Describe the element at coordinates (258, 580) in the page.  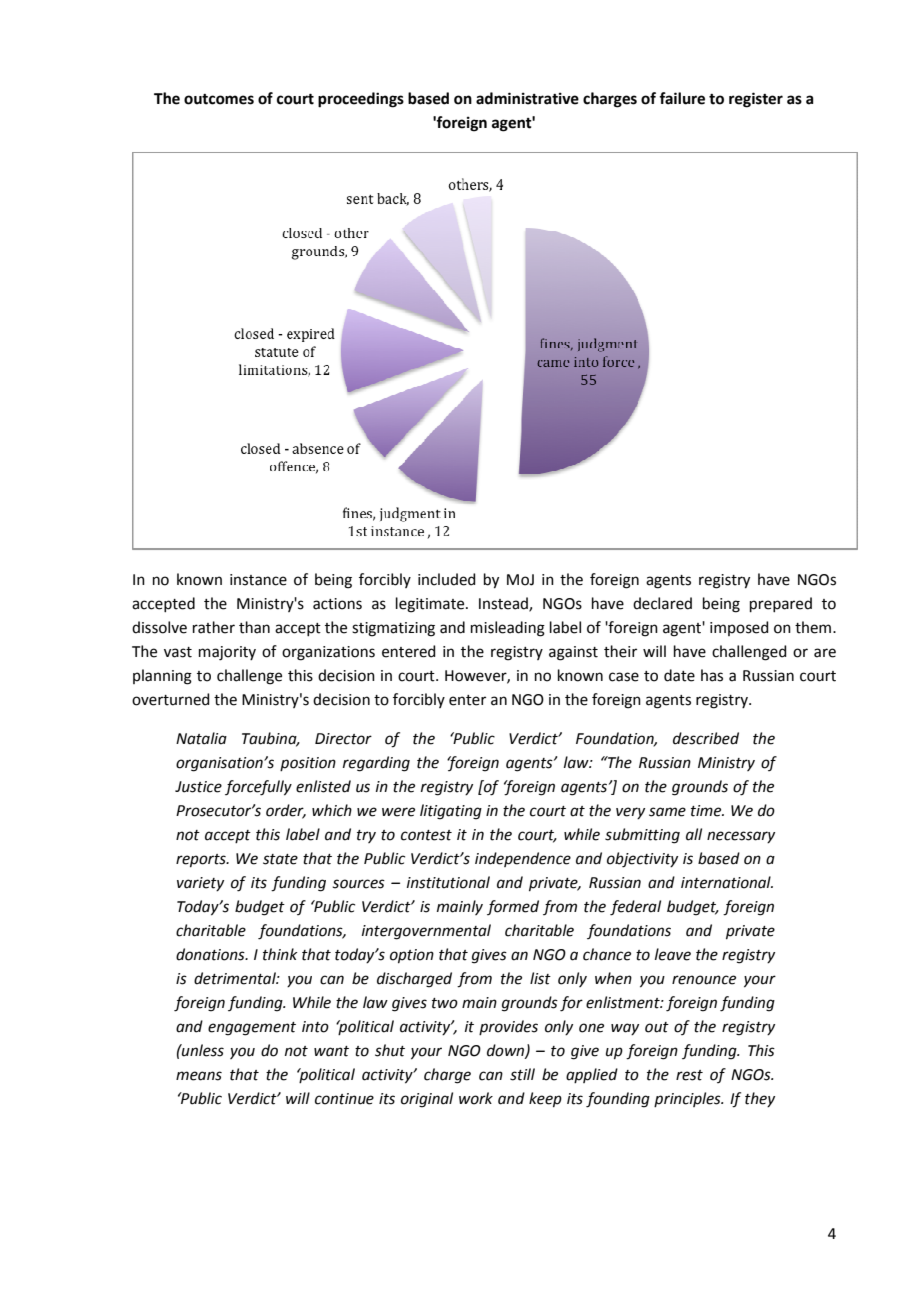
I see `instance` at that location.
